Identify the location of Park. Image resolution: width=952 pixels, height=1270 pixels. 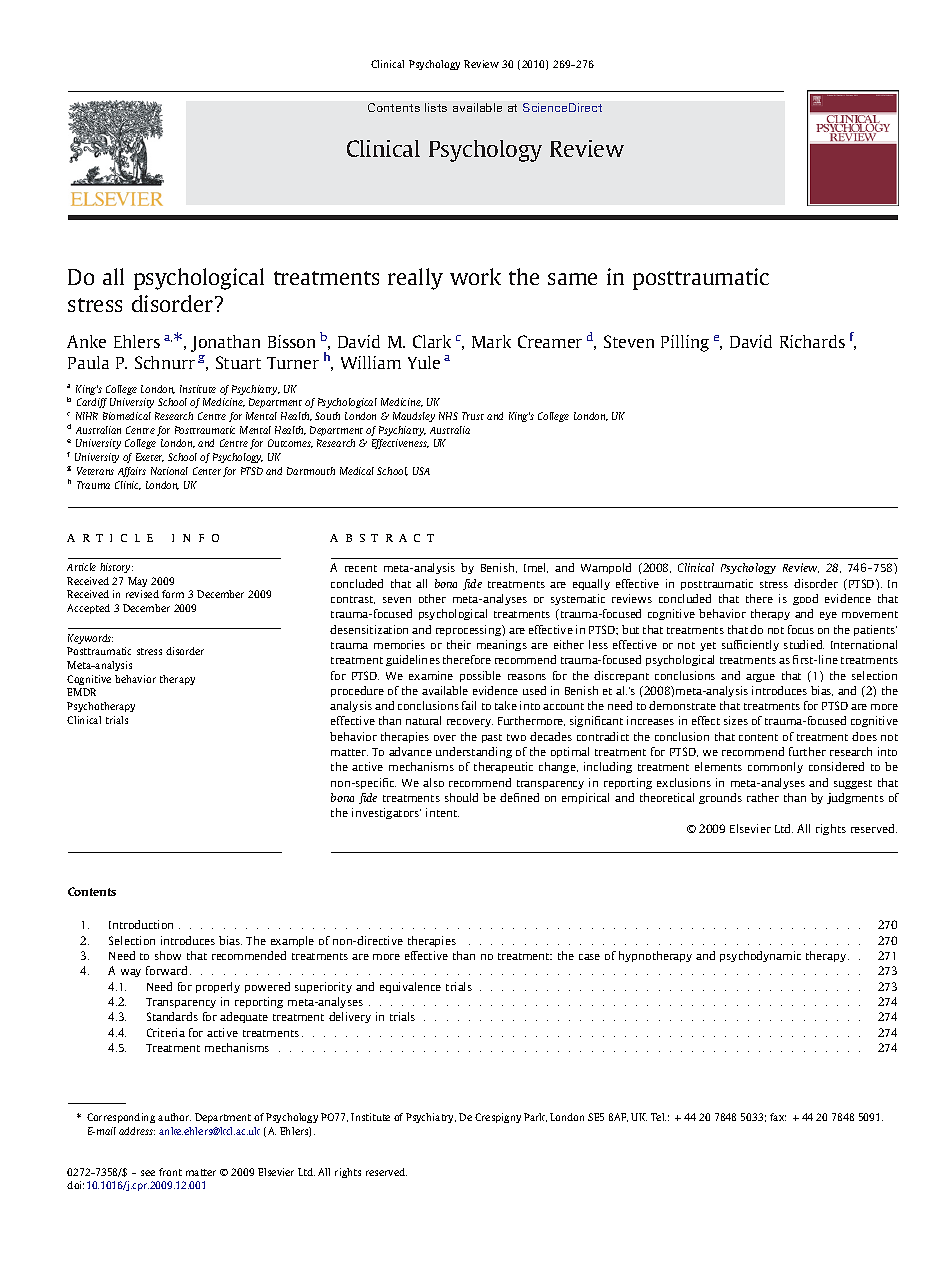
(535, 1117).
